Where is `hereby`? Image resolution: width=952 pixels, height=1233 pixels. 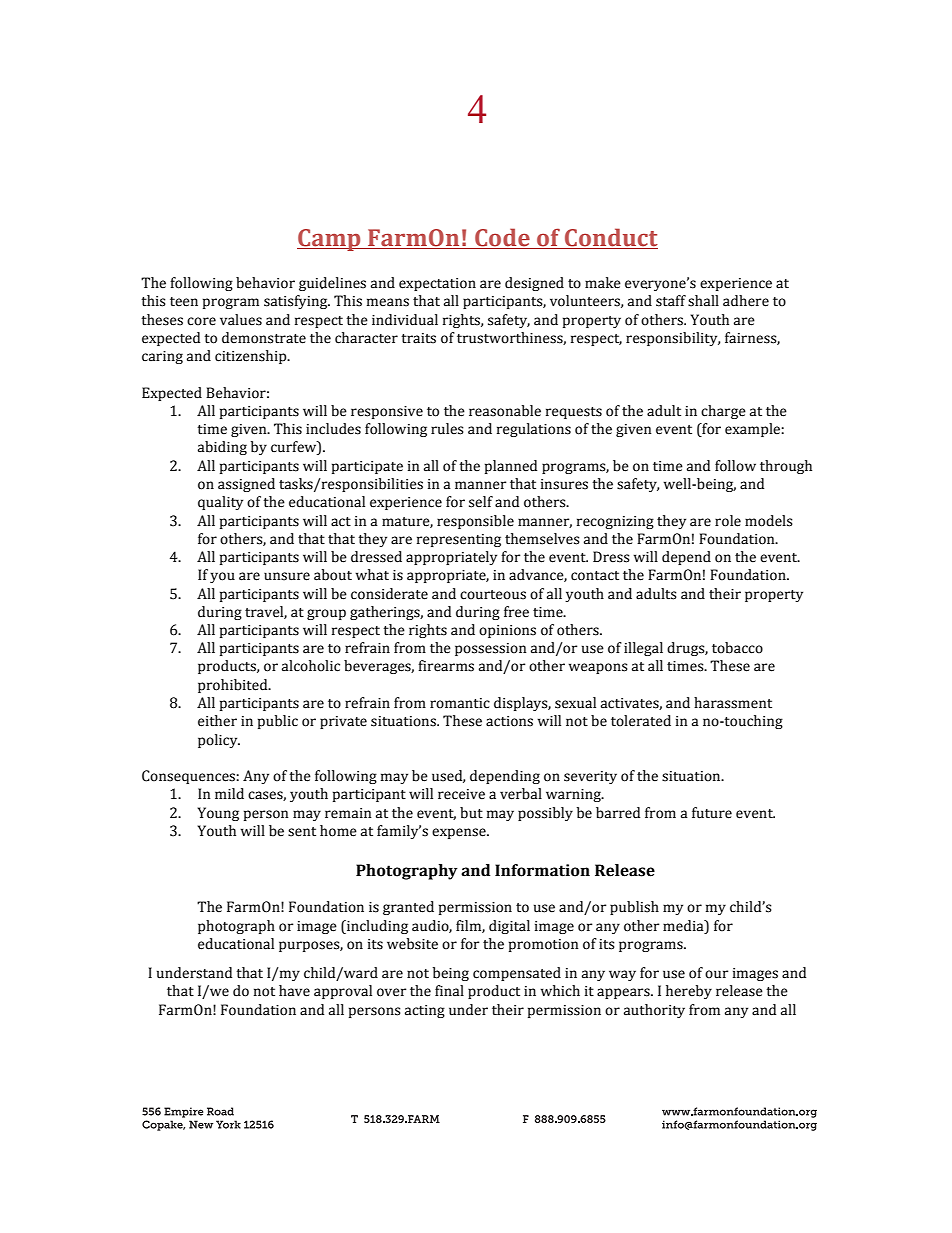
hereby is located at coordinates (689, 992).
